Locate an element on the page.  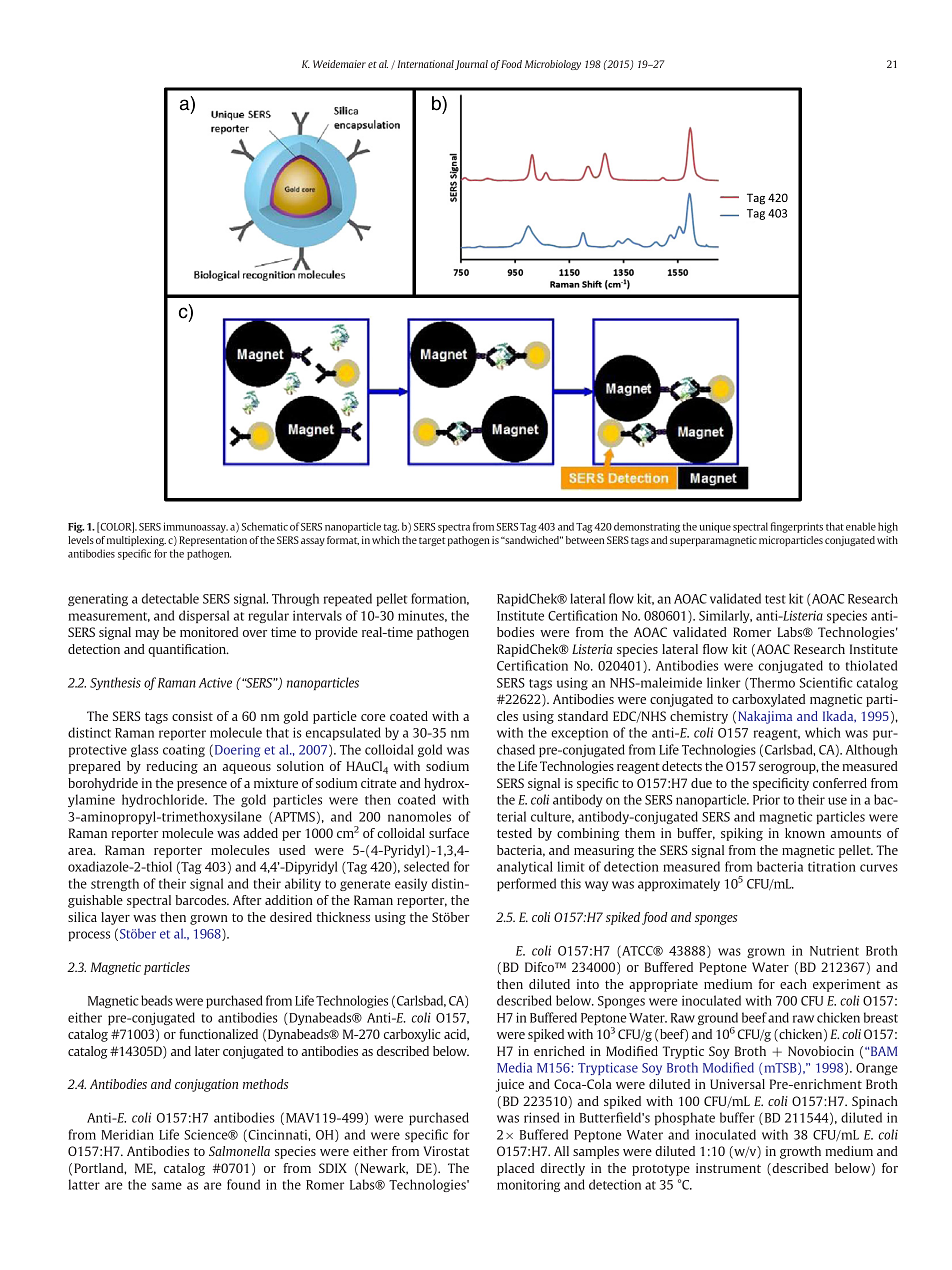
placed is located at coordinates (515, 1169).
